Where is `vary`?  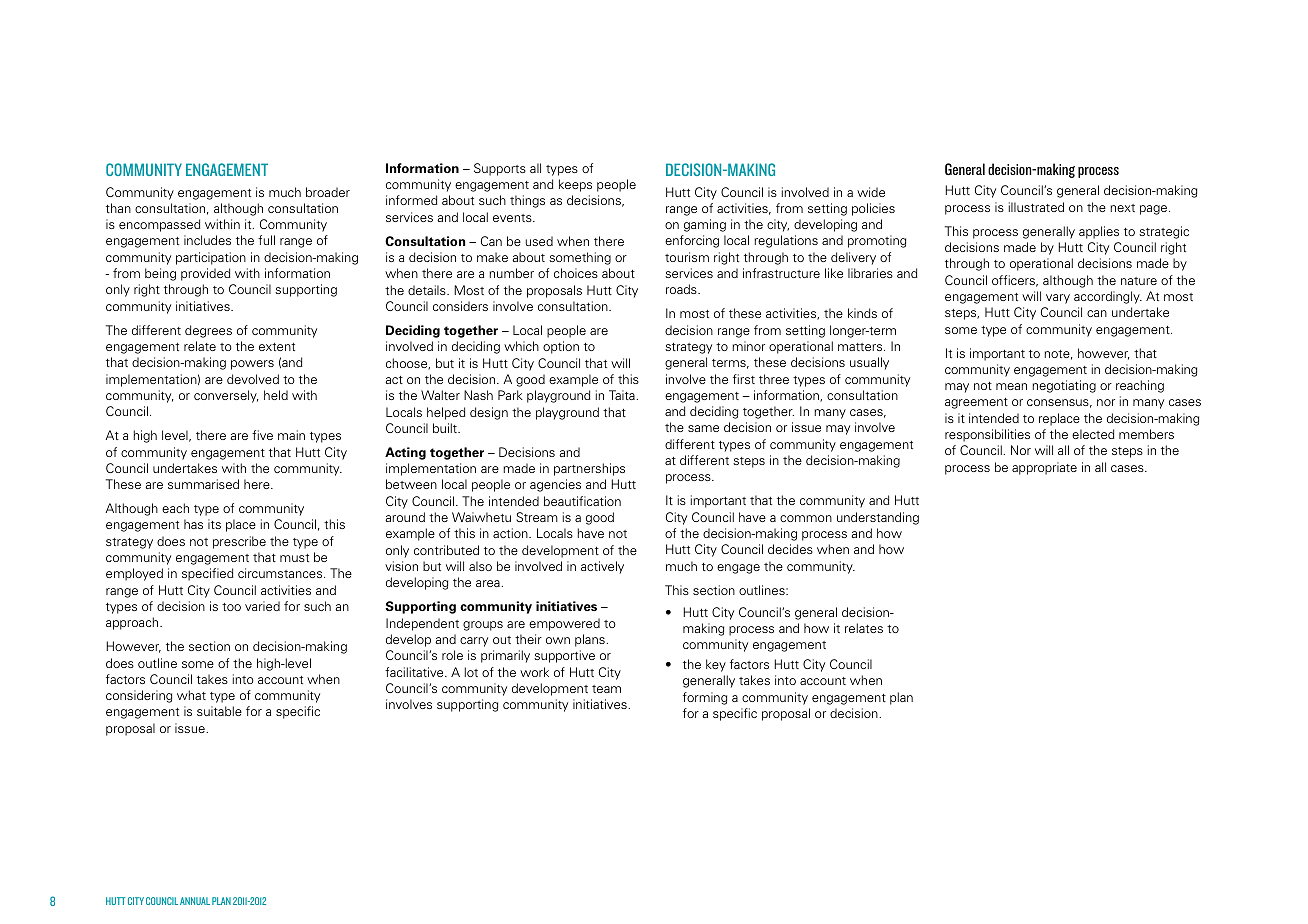
vary is located at coordinates (1058, 299).
